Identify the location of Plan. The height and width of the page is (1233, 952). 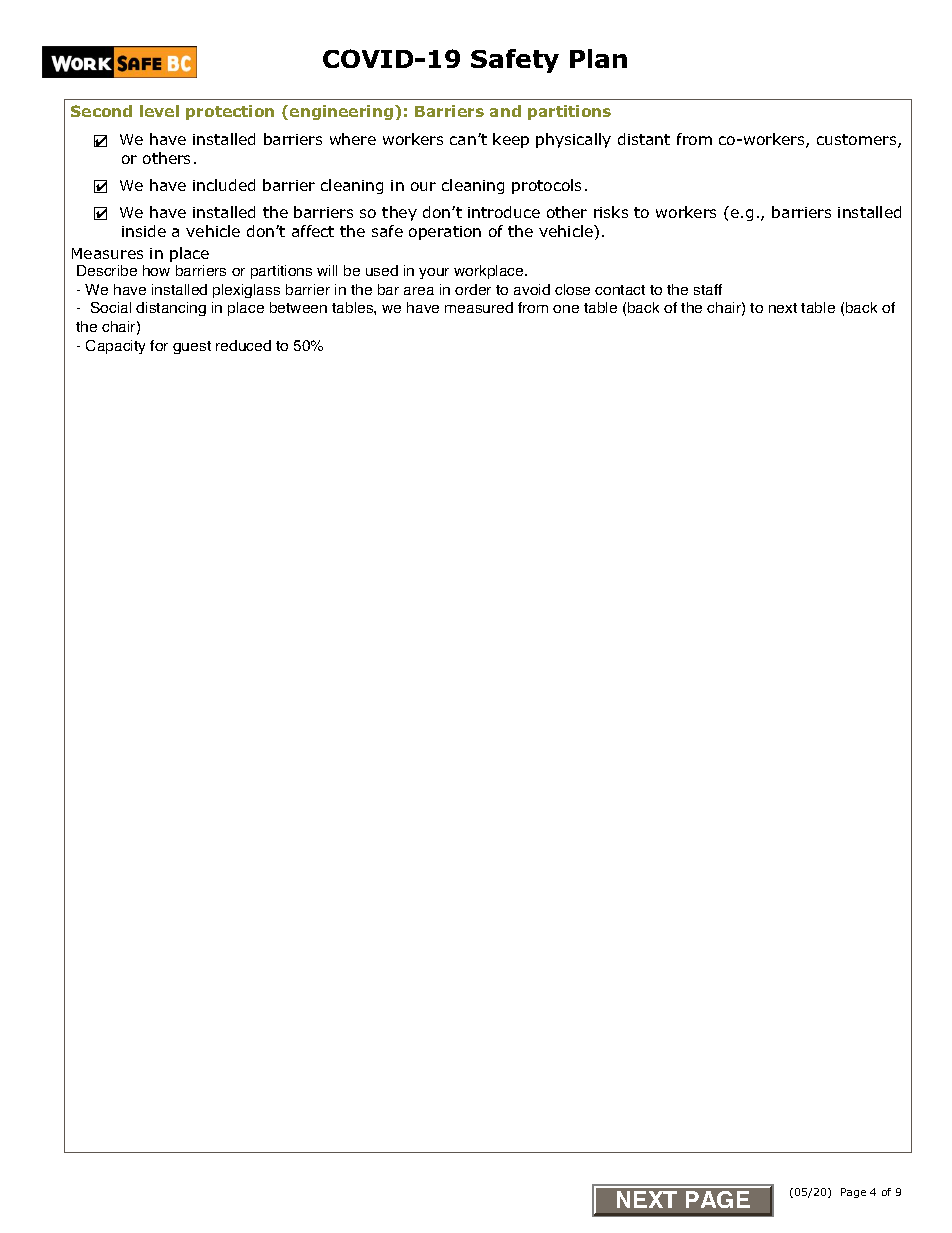
(598, 58).
